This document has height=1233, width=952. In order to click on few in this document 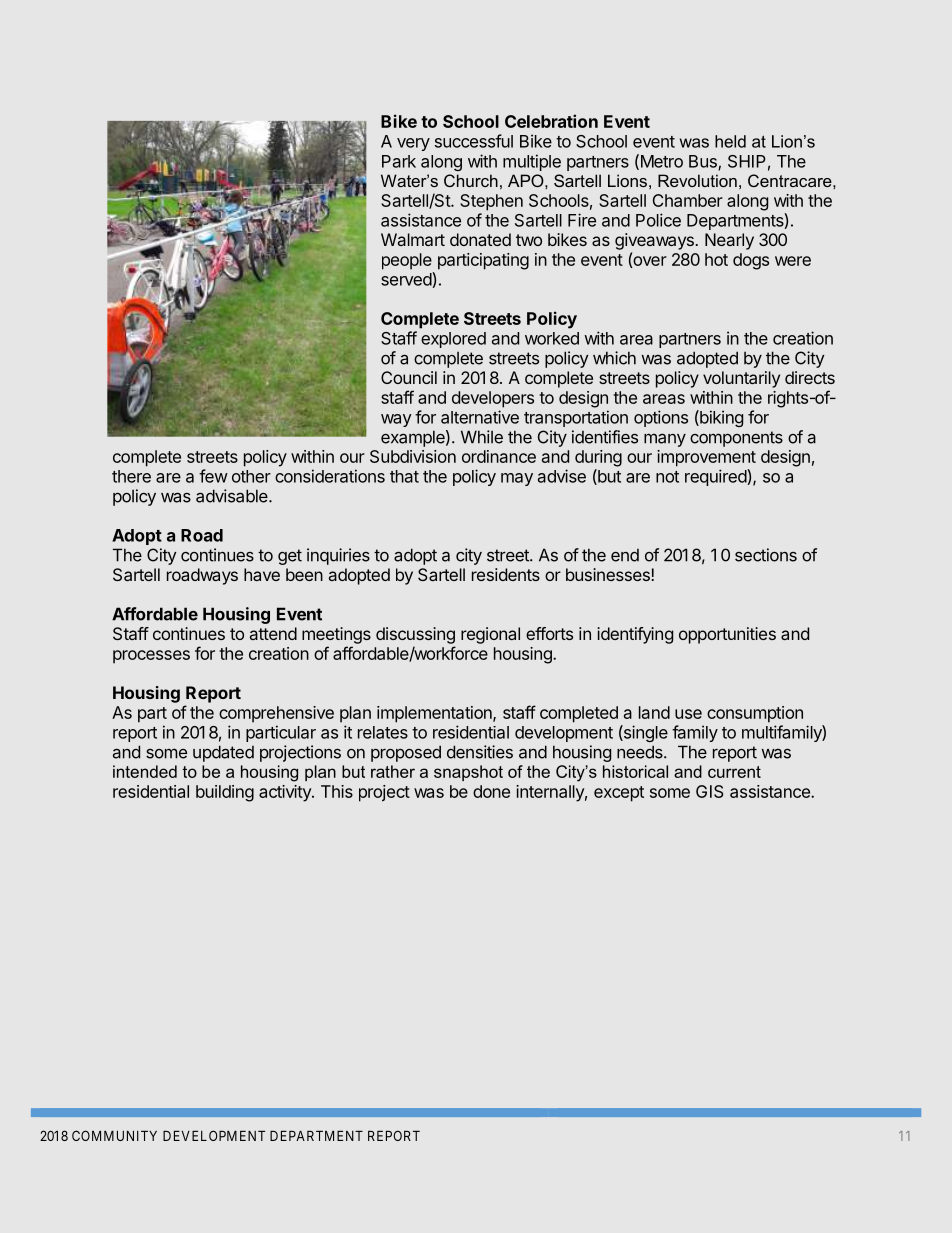, I will do `click(213, 476)`.
